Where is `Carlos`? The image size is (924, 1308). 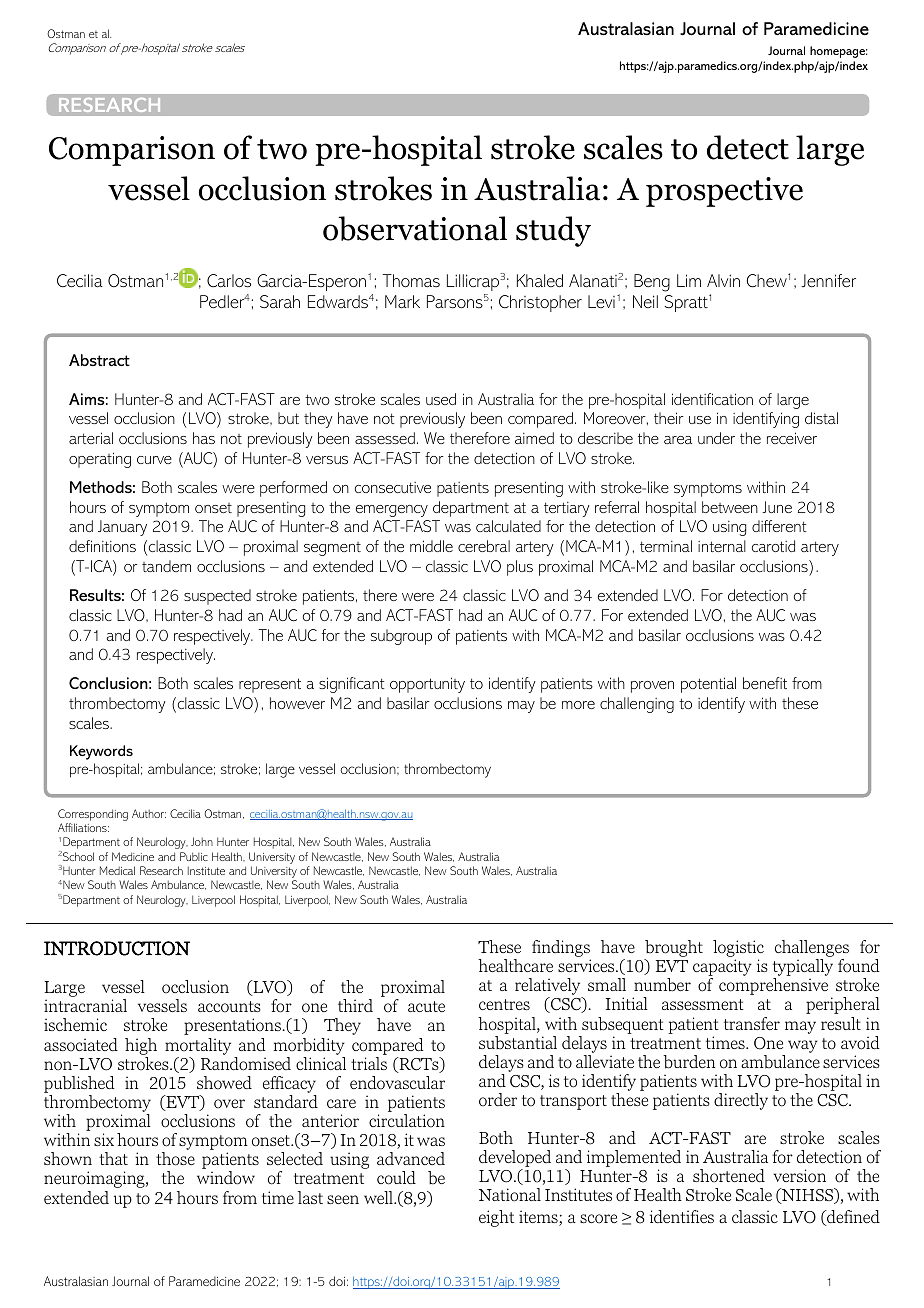
Carlos is located at coordinates (229, 281).
